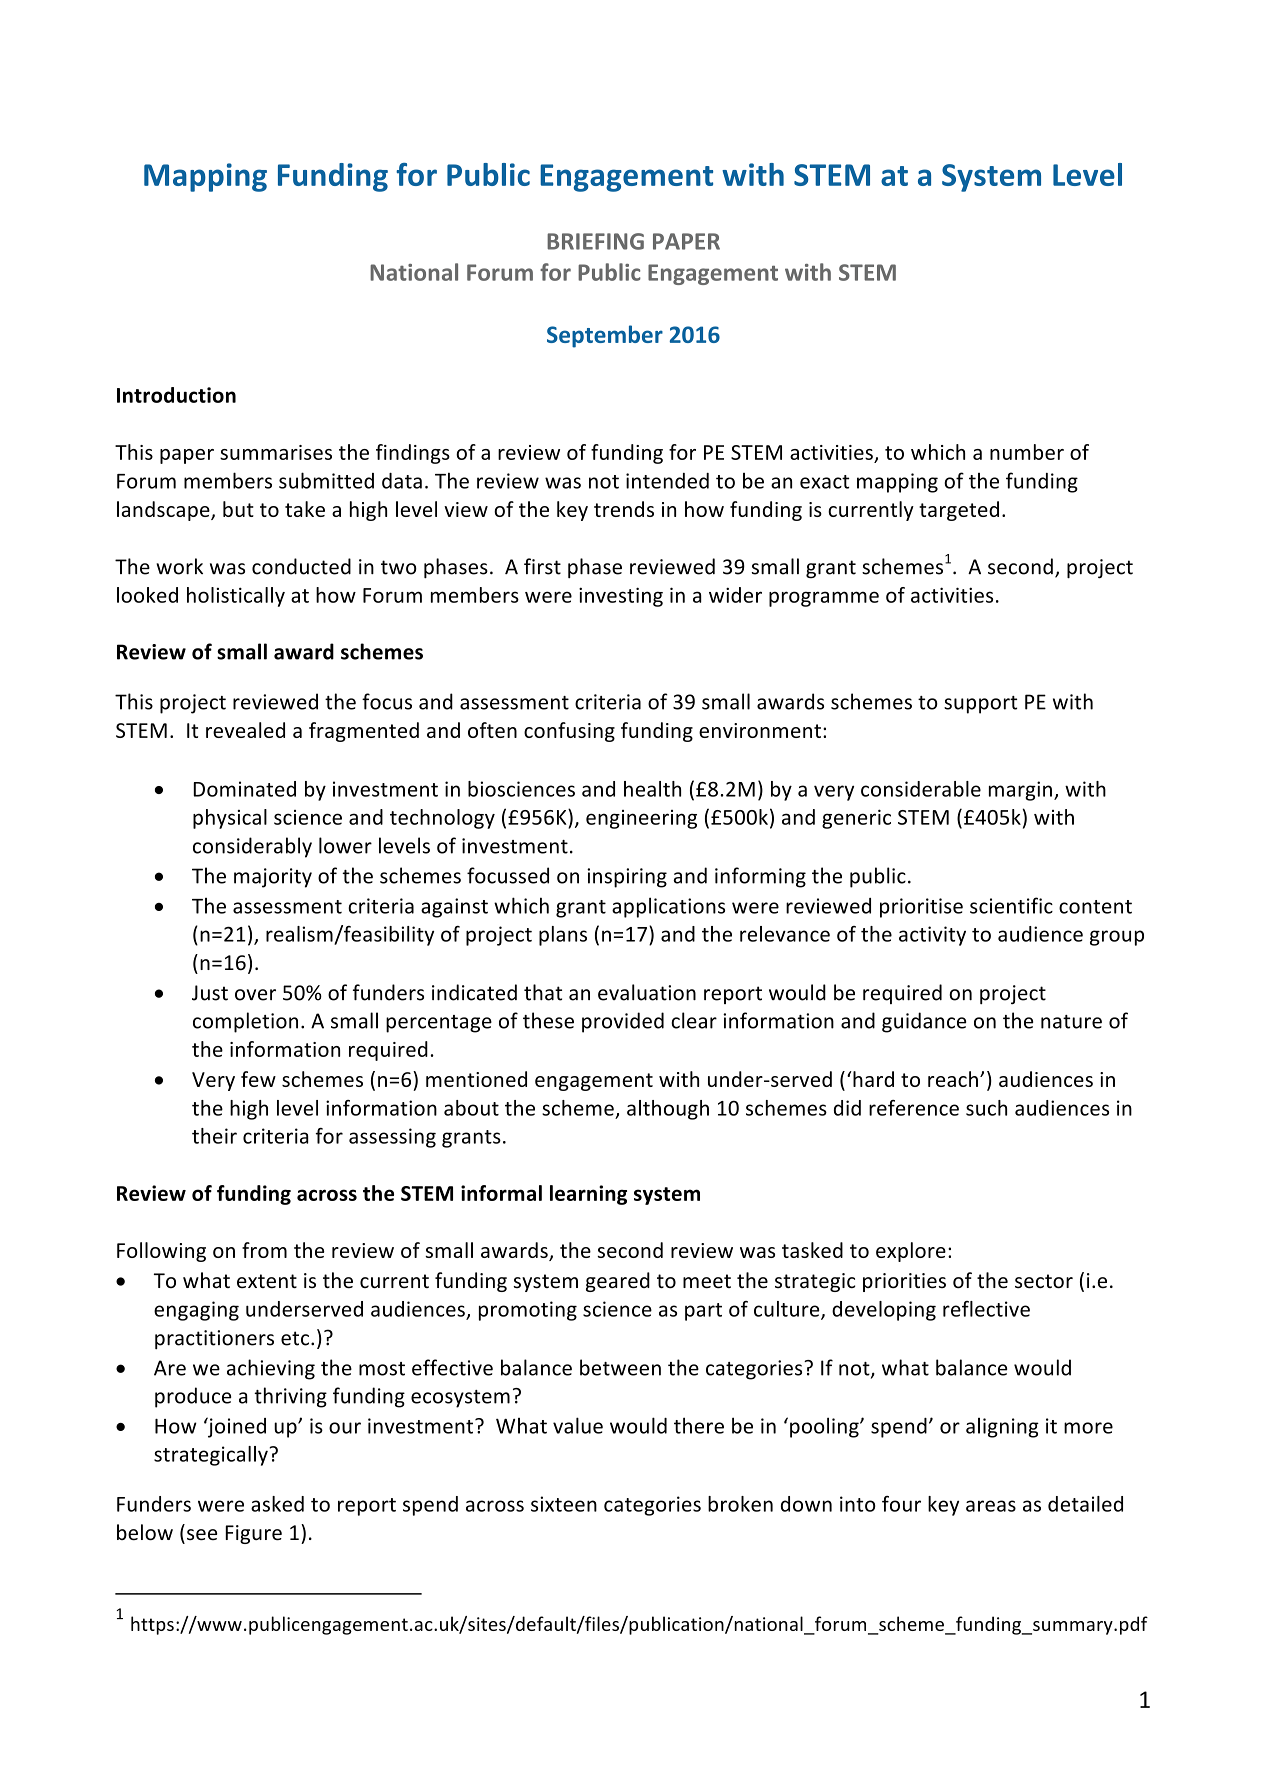 The height and width of the page is (1790, 1266). Describe the element at coordinates (1027, 452) in the page. I see `number` at that location.
